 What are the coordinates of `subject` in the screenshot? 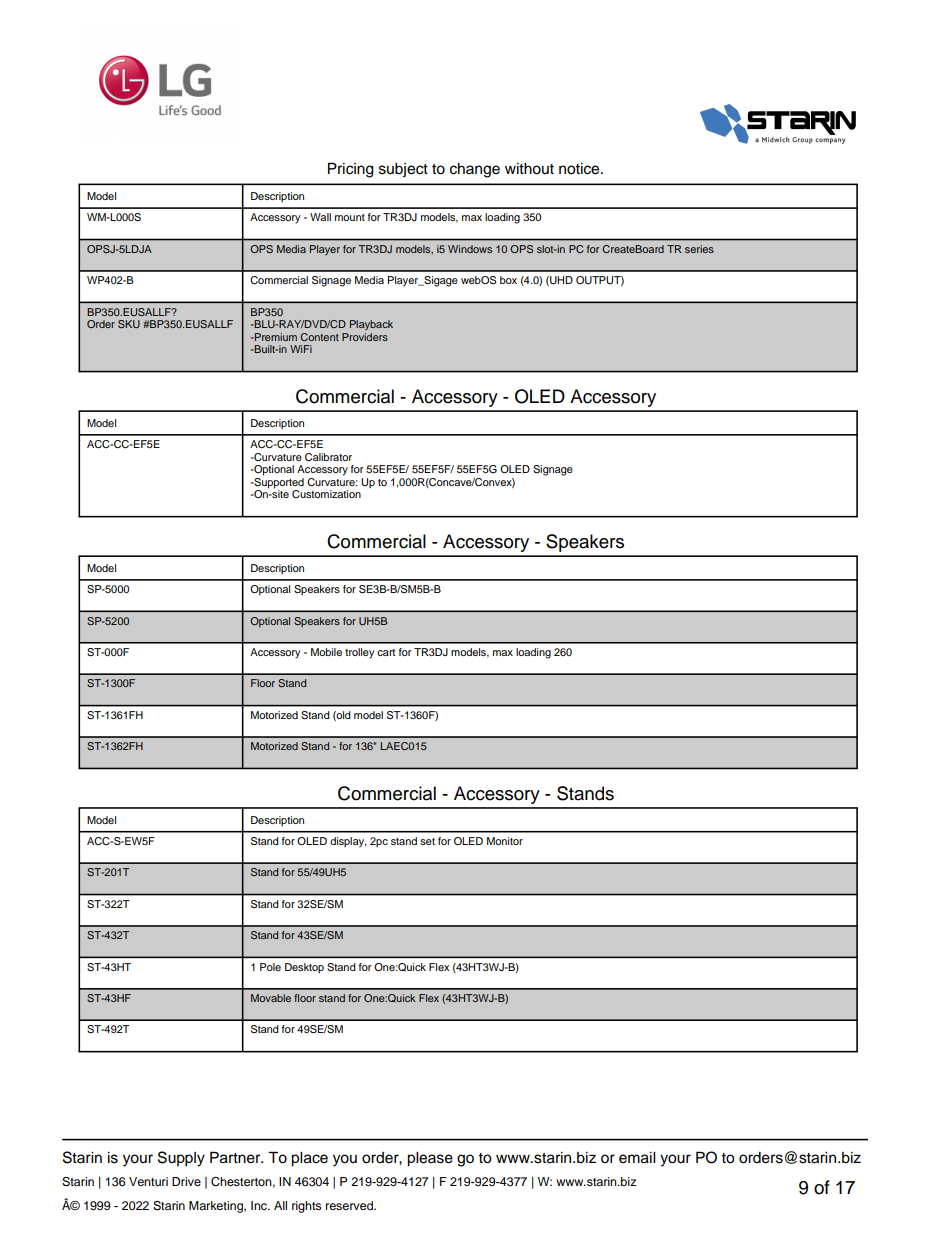 It's located at (403, 170).
